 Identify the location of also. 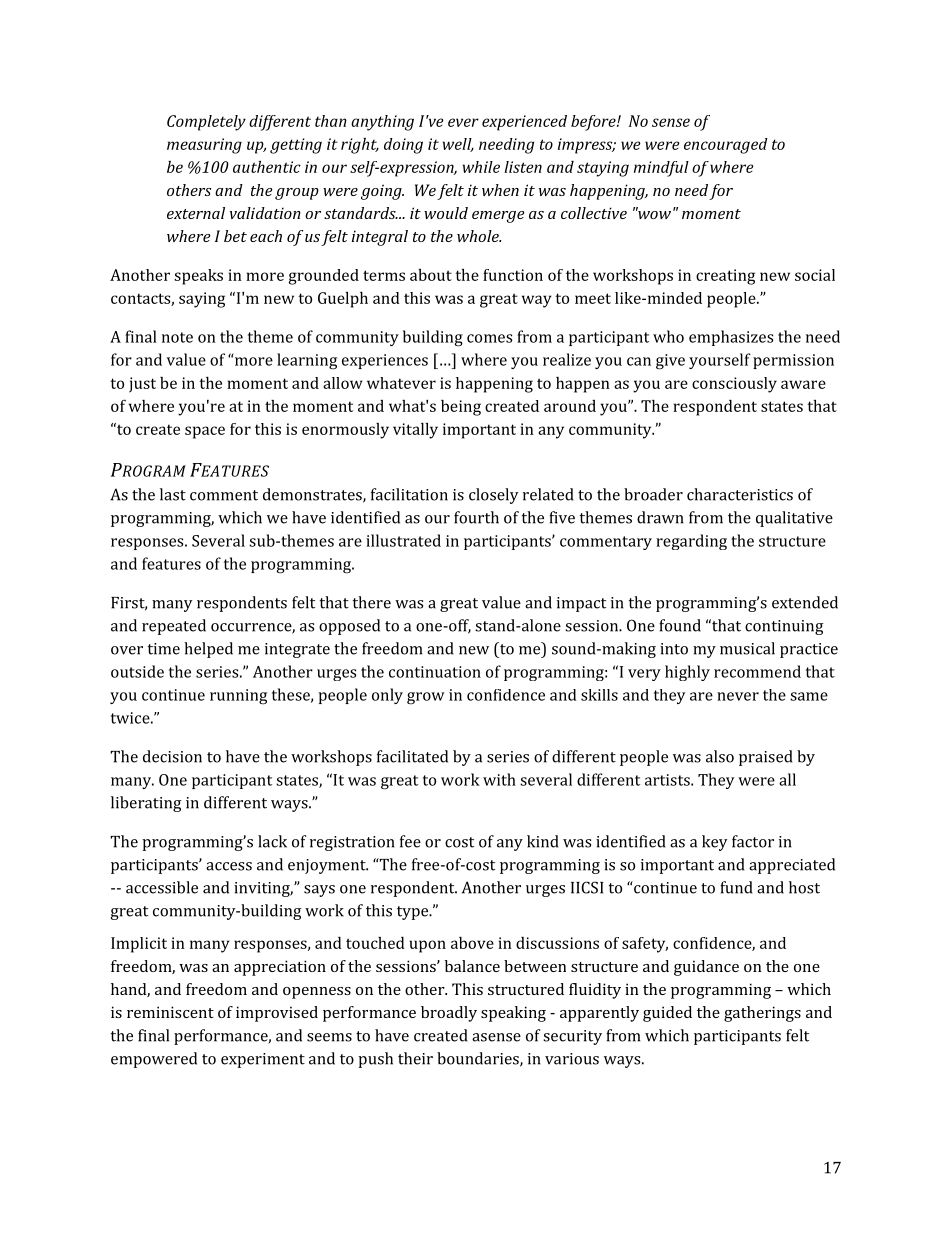
(720, 756).
